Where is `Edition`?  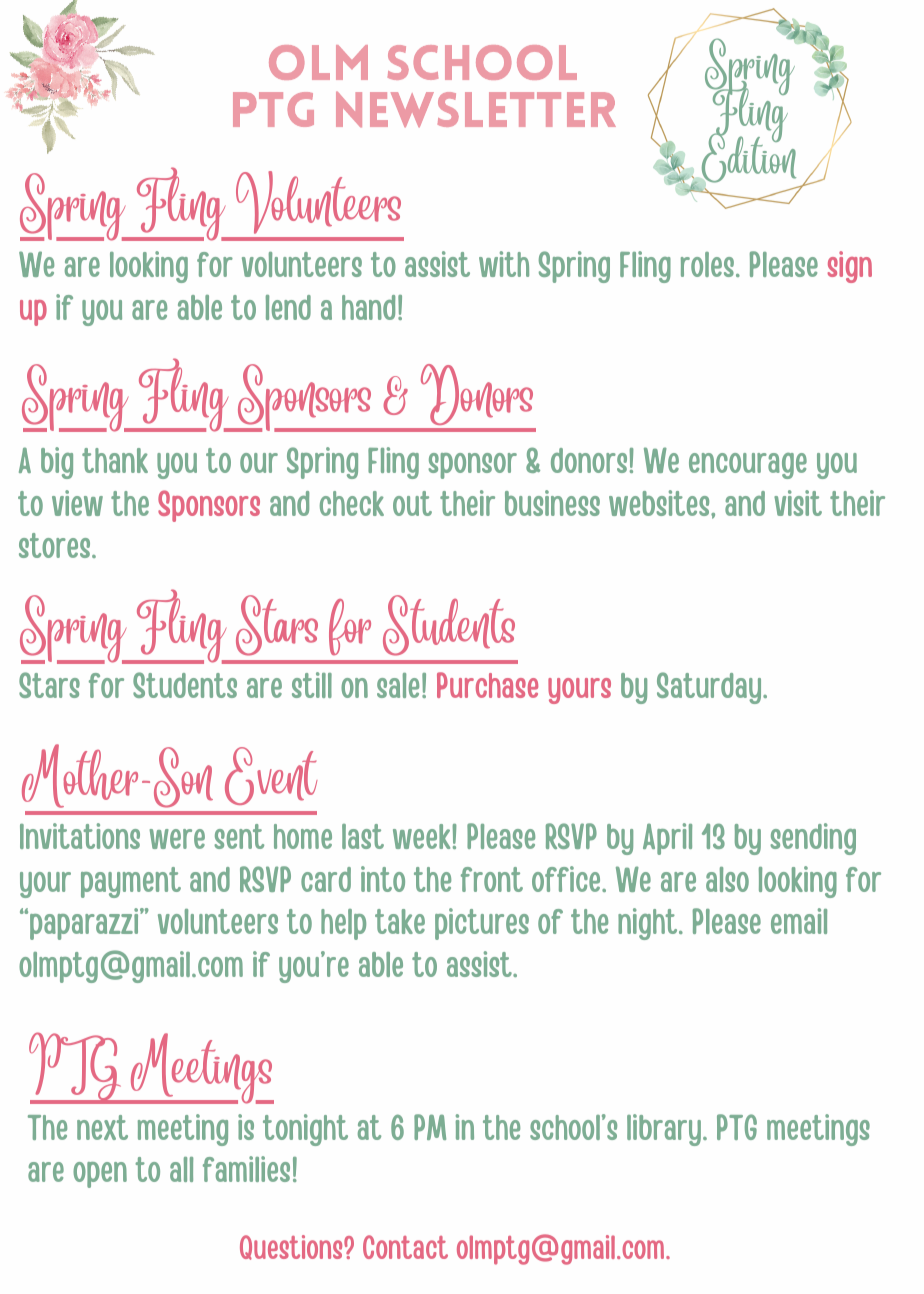 Edition is located at coordinates (748, 158).
